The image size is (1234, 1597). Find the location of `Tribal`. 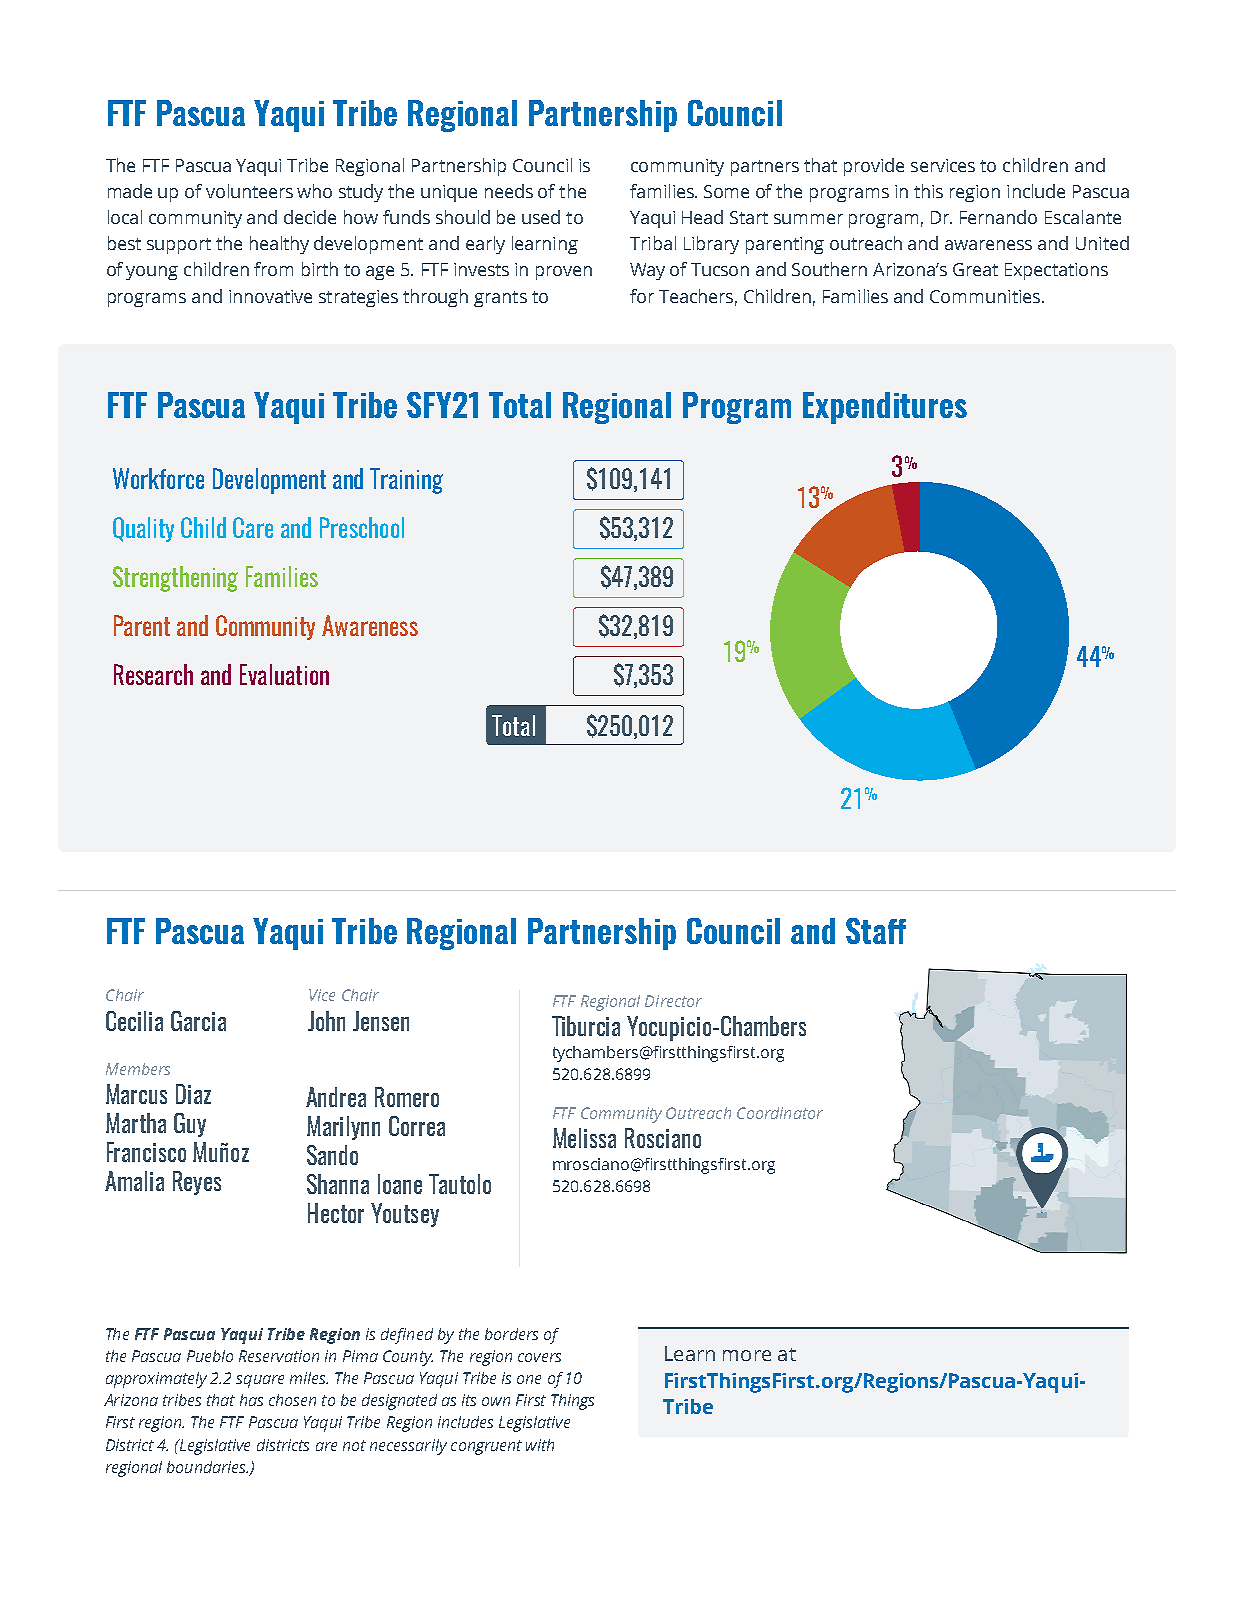

Tribal is located at coordinates (653, 243).
